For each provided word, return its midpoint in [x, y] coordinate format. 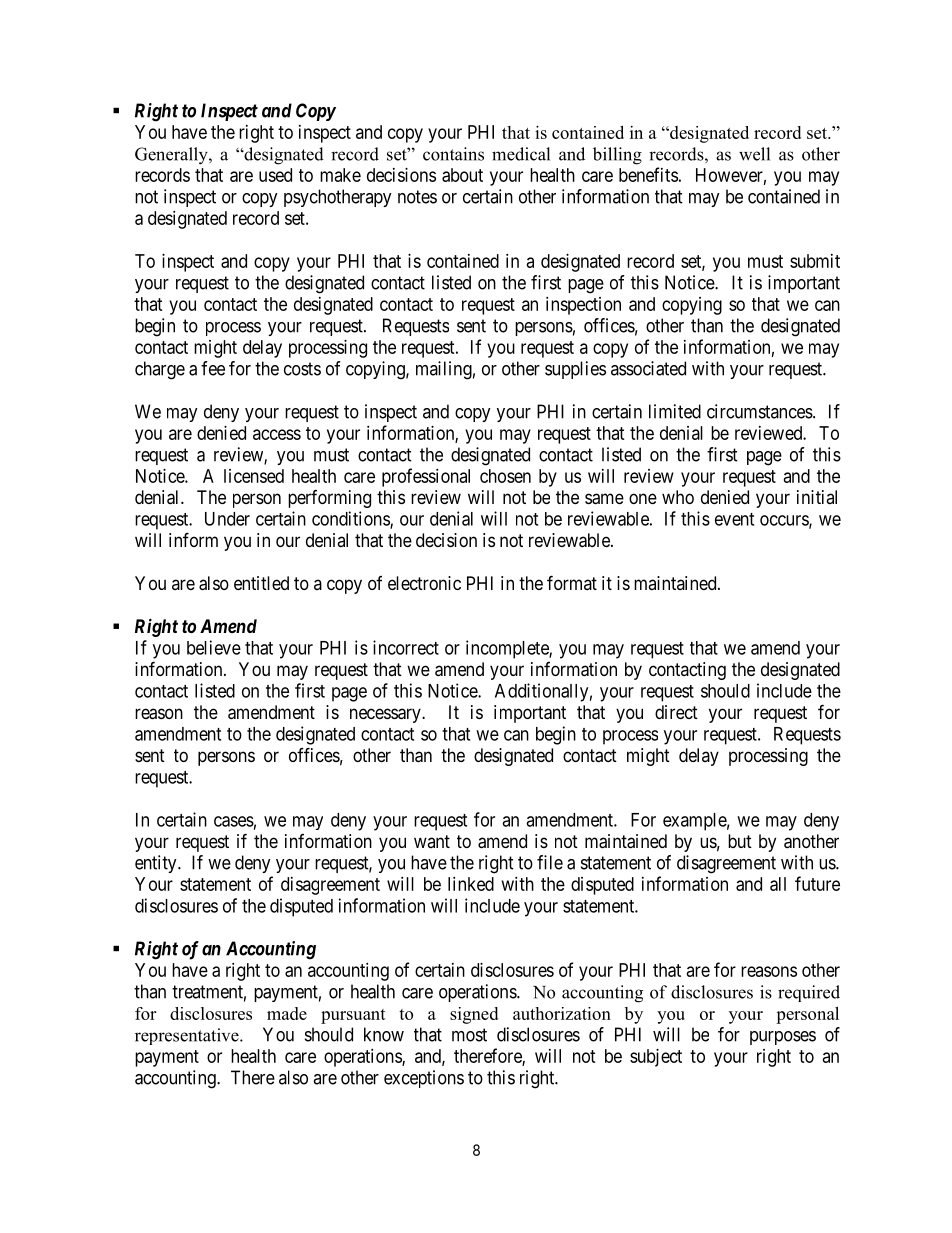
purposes [783, 1038]
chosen [505, 476]
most [469, 1035]
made [287, 1013]
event [734, 519]
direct [676, 712]
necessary [386, 715]
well [754, 154]
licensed [254, 476]
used [275, 175]
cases [234, 821]
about [462, 175]
